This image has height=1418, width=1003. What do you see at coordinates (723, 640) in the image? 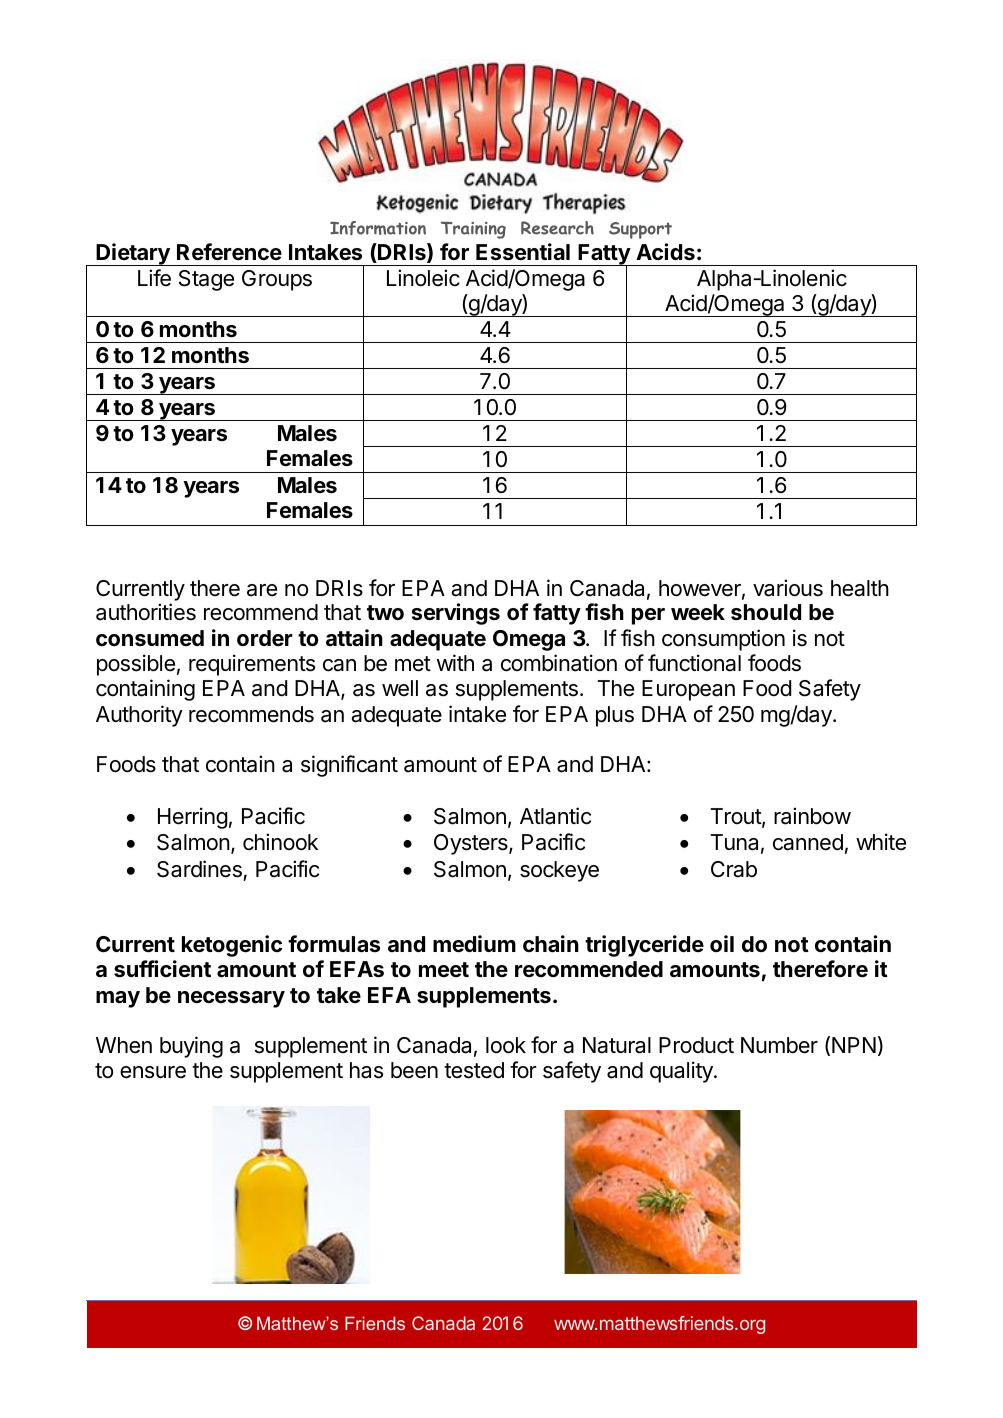
I see `consumption` at bounding box center [723, 640].
